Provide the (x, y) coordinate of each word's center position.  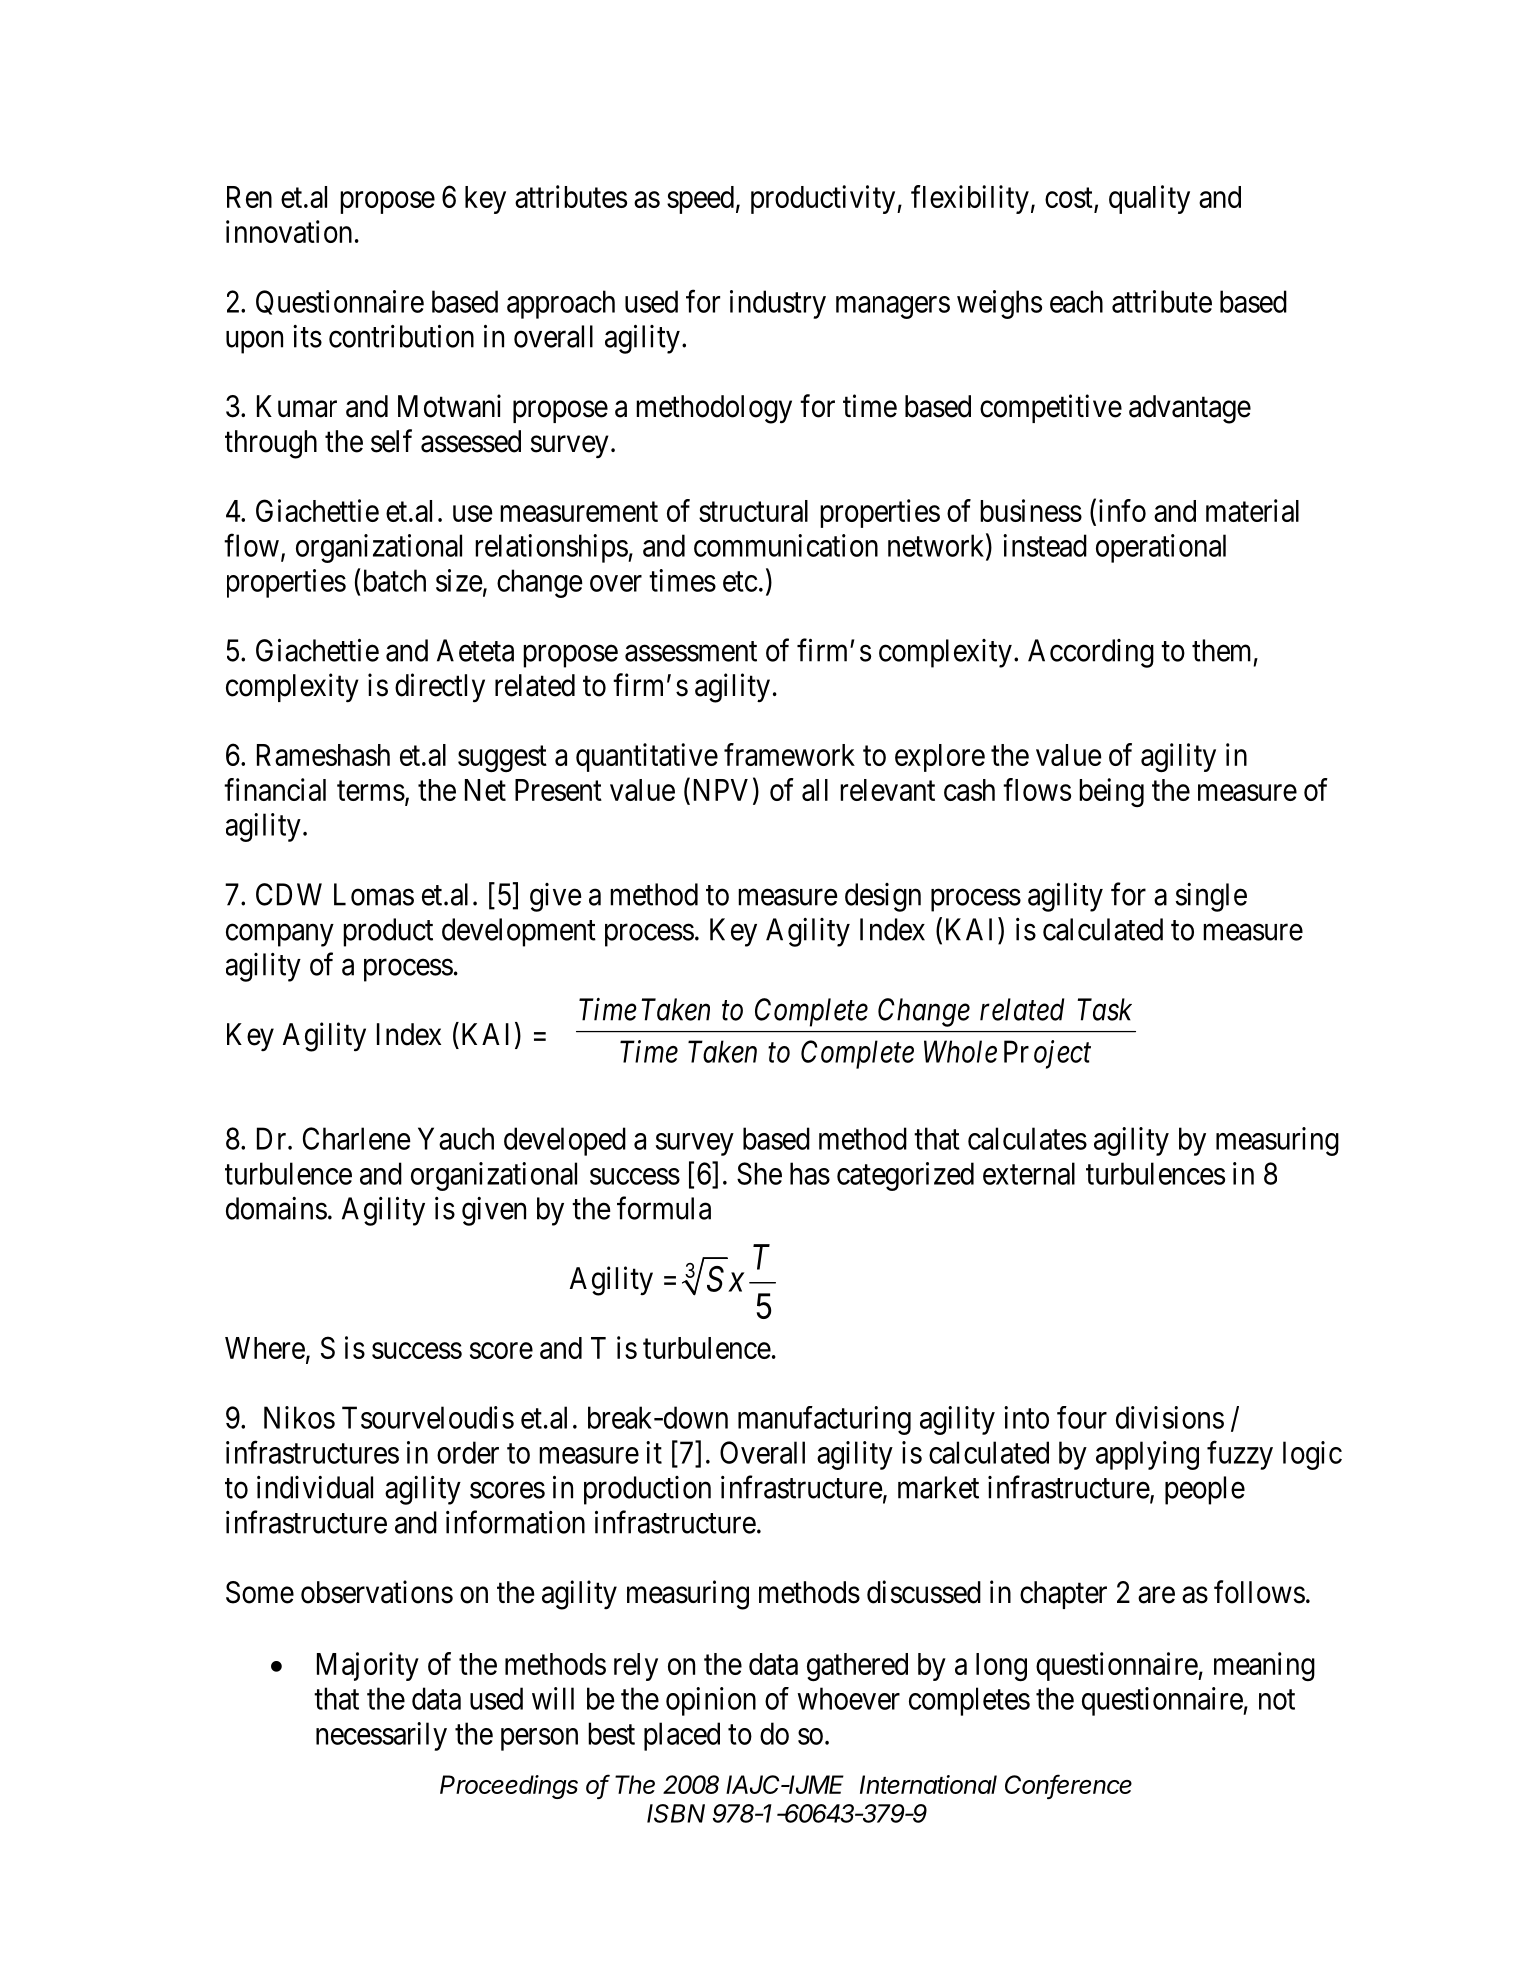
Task (1104, 1009)
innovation (289, 231)
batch (395, 580)
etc (740, 582)
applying (1147, 1455)
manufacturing (824, 1420)
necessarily (381, 1736)
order (468, 1452)
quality (1149, 199)
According (1091, 653)
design (883, 897)
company (280, 935)
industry (778, 304)
